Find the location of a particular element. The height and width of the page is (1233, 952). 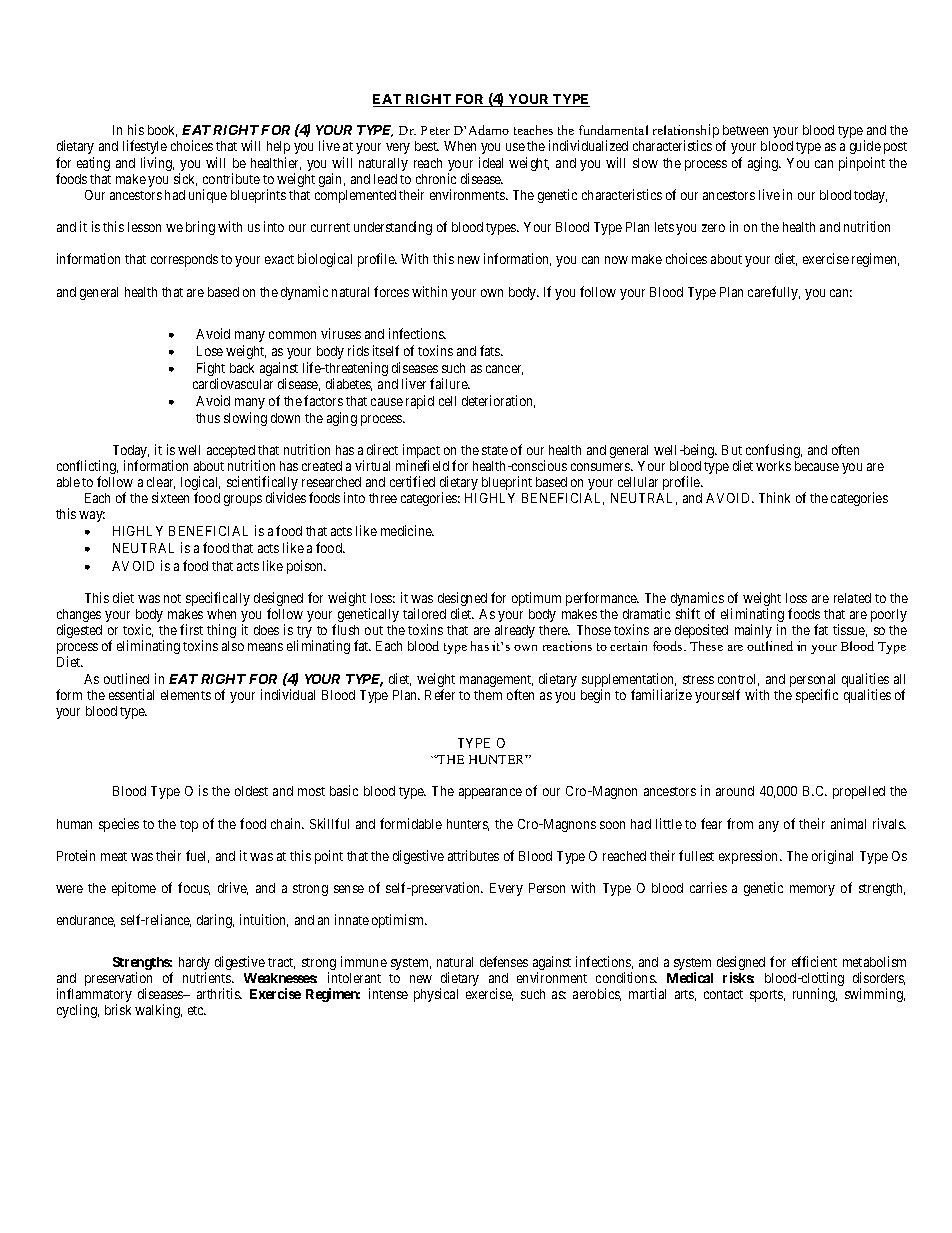

ideal is located at coordinates (491, 162).
